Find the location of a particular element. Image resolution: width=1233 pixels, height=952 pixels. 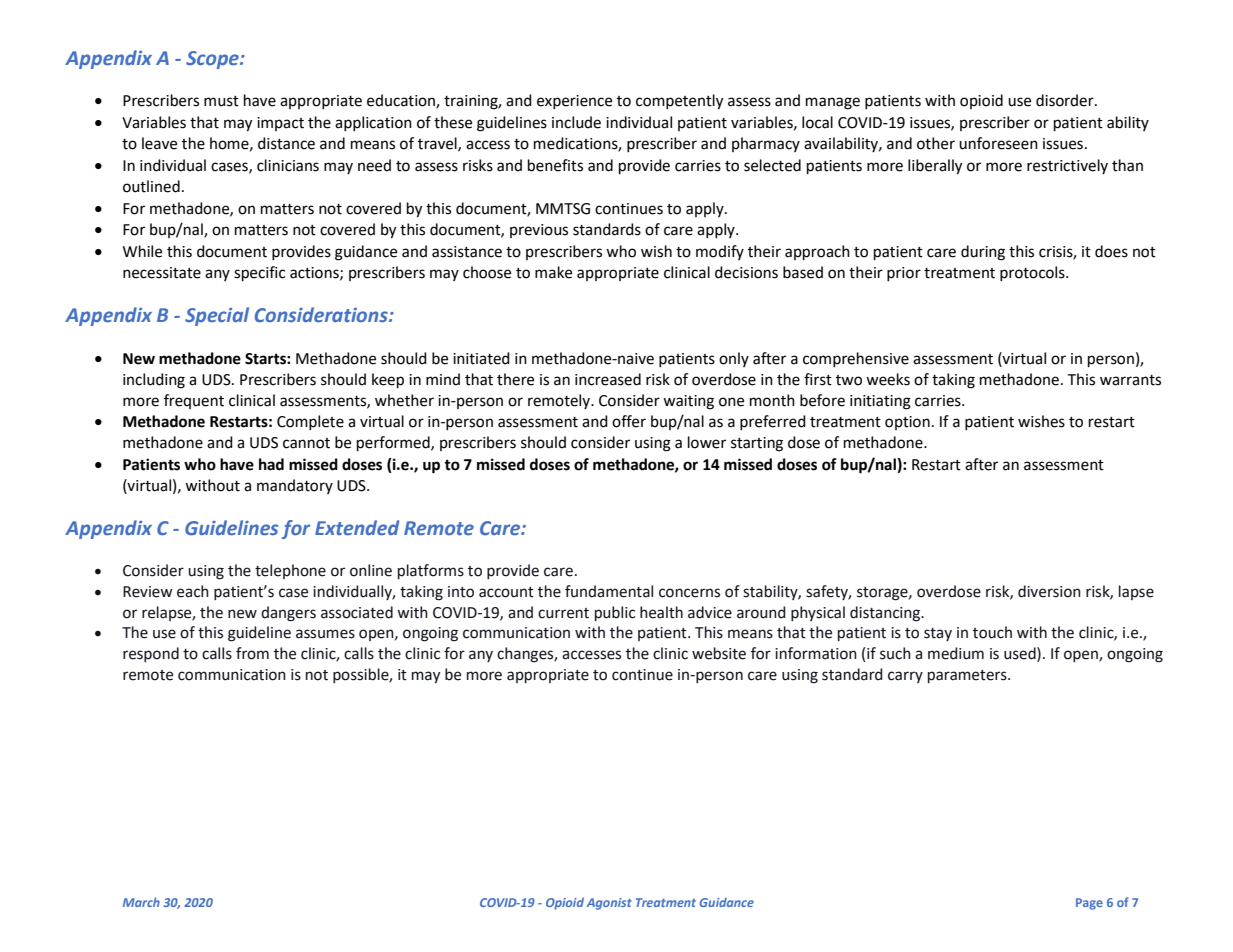

March is located at coordinates (141, 902).
